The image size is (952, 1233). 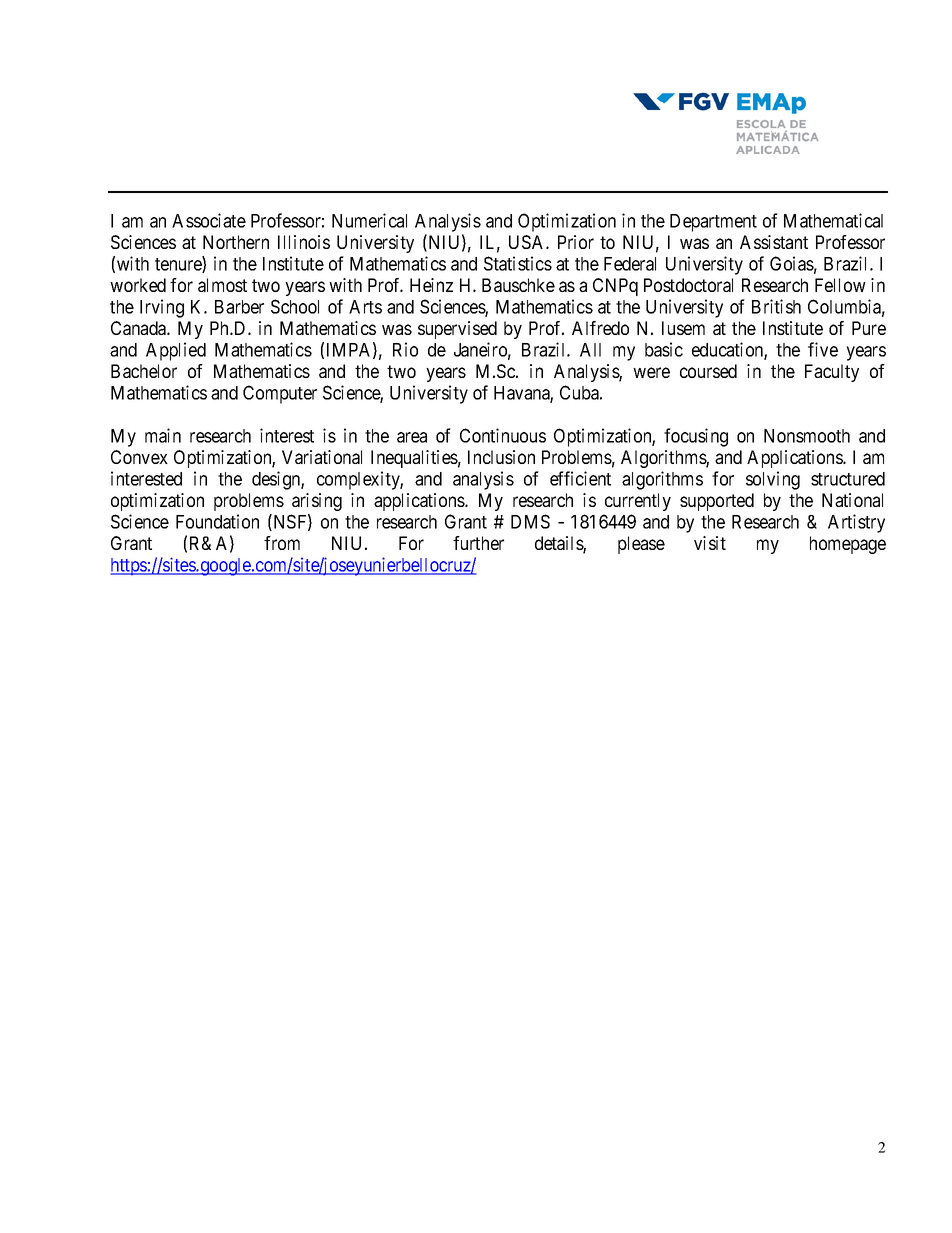 I want to click on Associate, so click(x=209, y=220).
